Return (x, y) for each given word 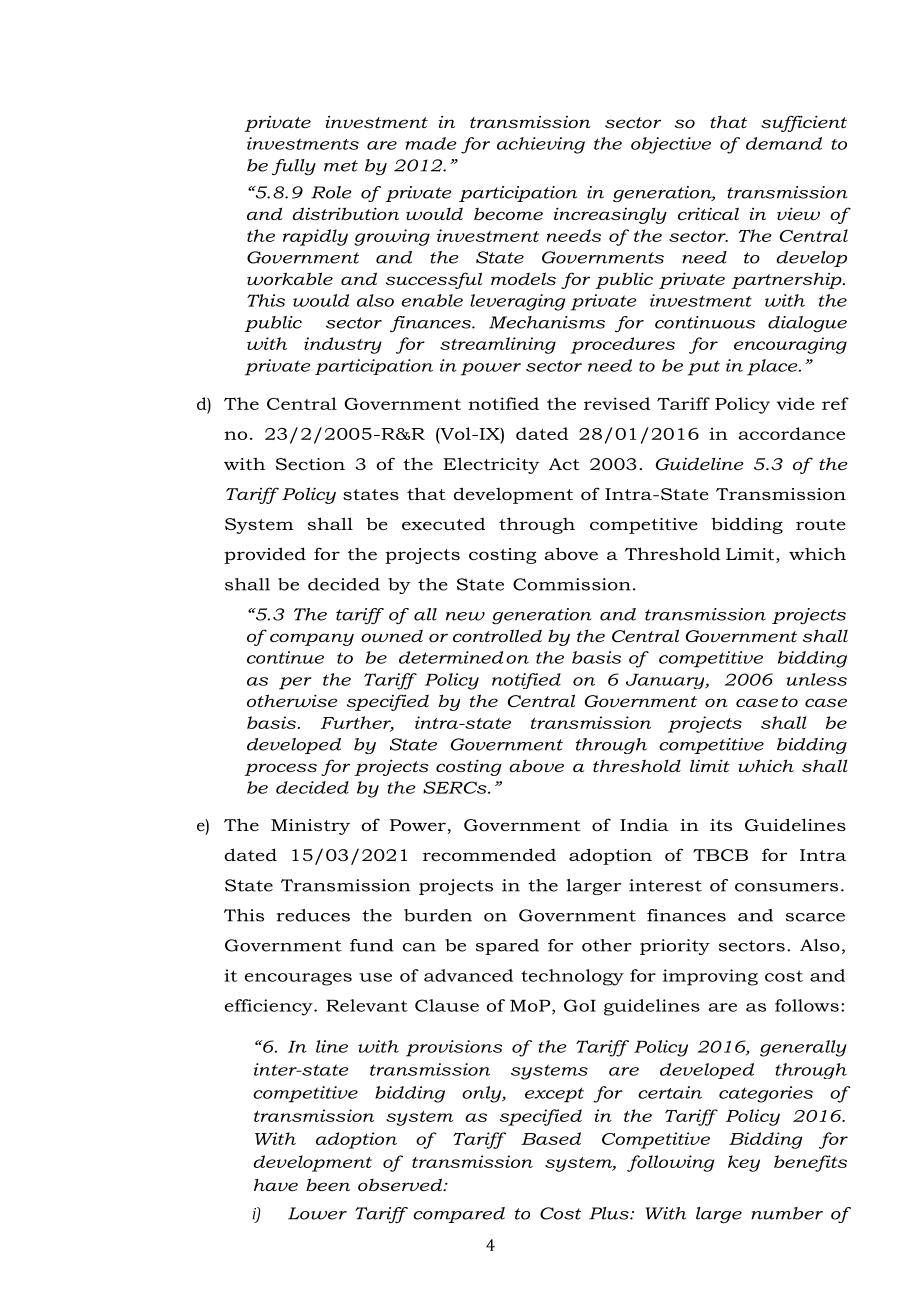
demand (784, 143)
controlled (497, 635)
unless (817, 679)
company (312, 639)
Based (551, 1138)
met (341, 166)
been (328, 1184)
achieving (541, 145)
